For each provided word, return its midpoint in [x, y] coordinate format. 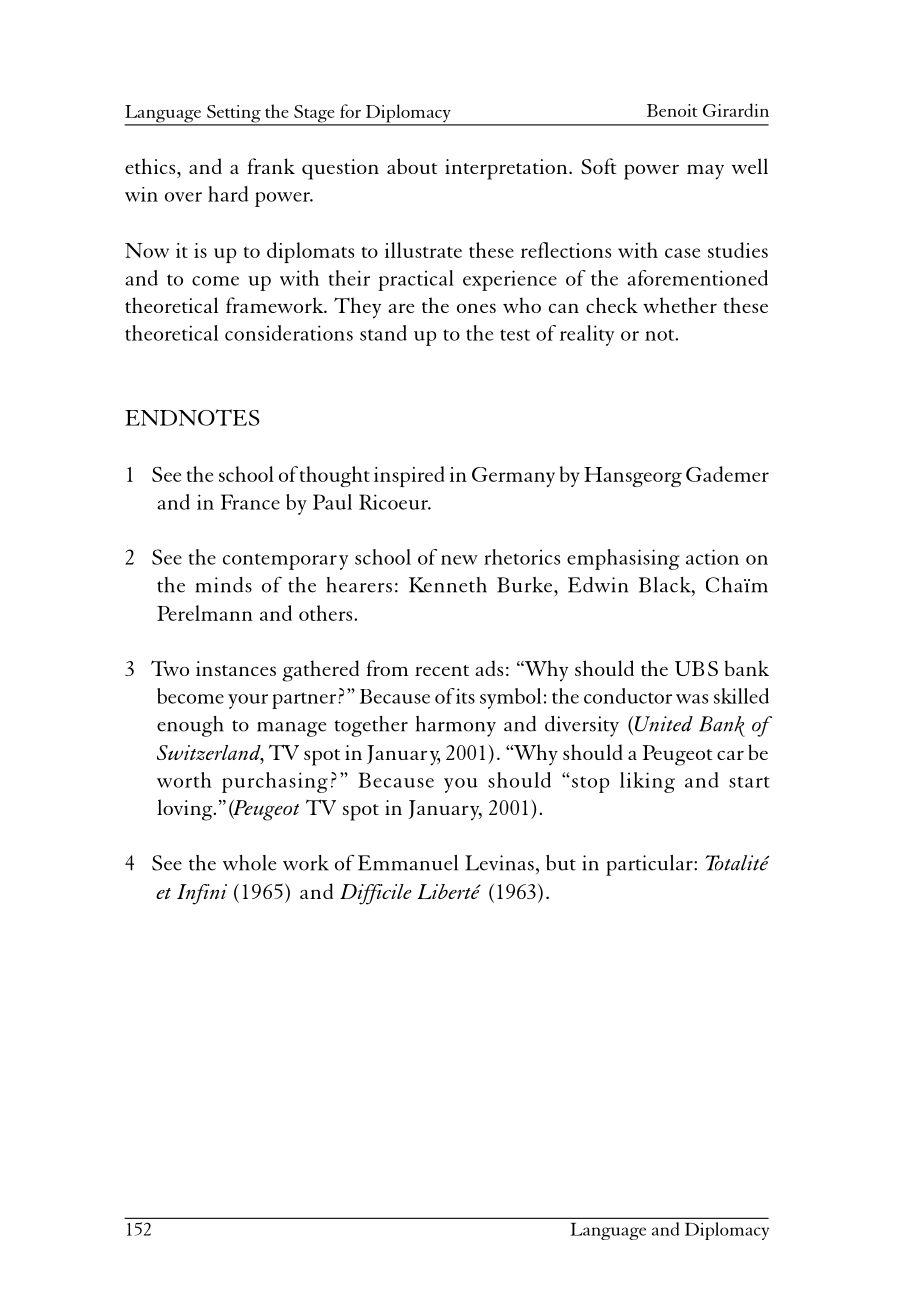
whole [249, 863]
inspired [409, 476]
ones [476, 308]
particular [650, 865]
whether [680, 305]
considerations [289, 333]
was [692, 699]
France [250, 502]
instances [236, 668]
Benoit [672, 110]
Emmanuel [408, 863]
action [712, 557]
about [412, 166]
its [465, 696]
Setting [234, 115]
